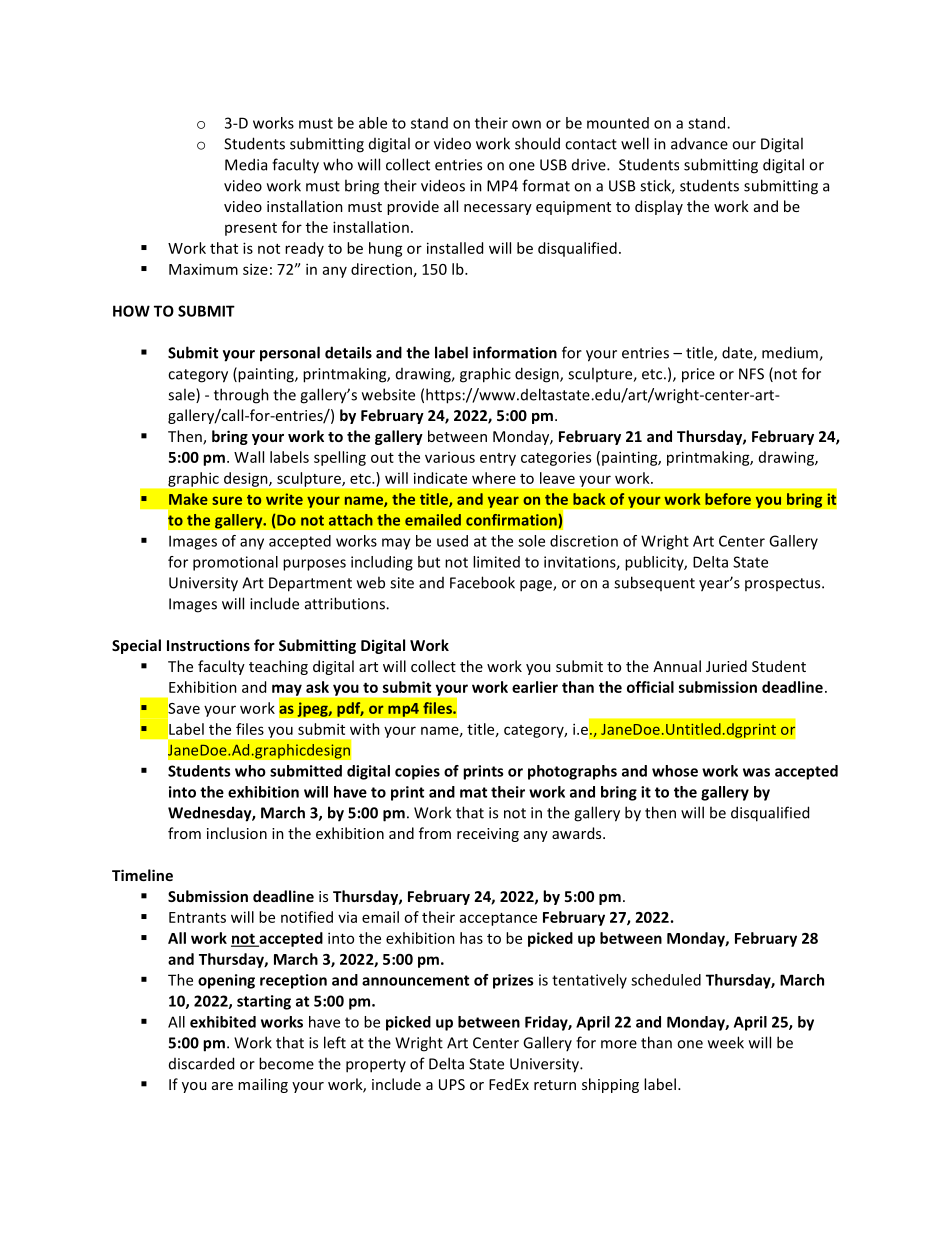 The width and height of the document is (952, 1233). What do you see at coordinates (526, 124) in the document?
I see `own` at bounding box center [526, 124].
